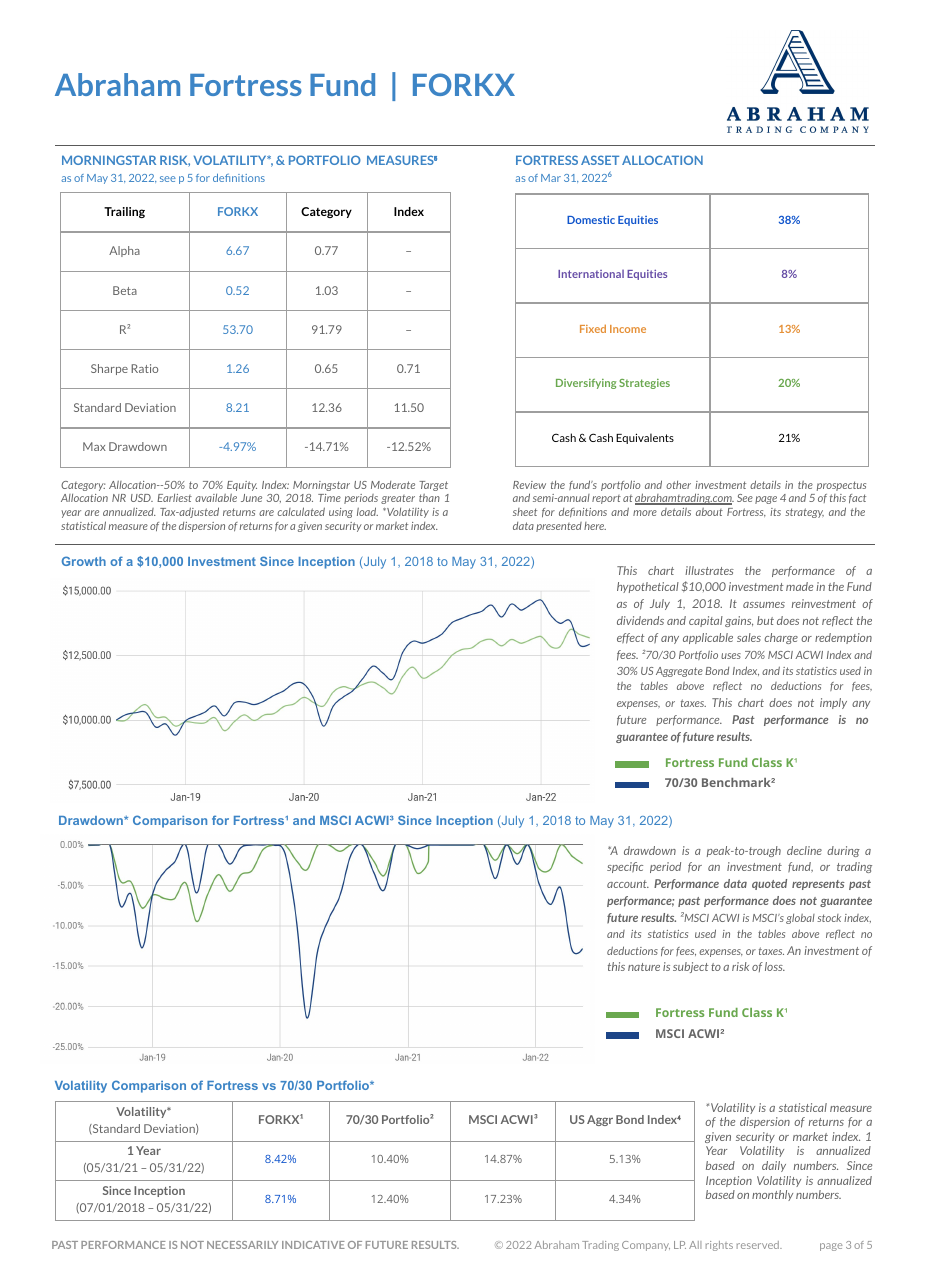 The height and width of the document is (1288, 936). What do you see at coordinates (833, 703) in the document?
I see `imply` at bounding box center [833, 703].
